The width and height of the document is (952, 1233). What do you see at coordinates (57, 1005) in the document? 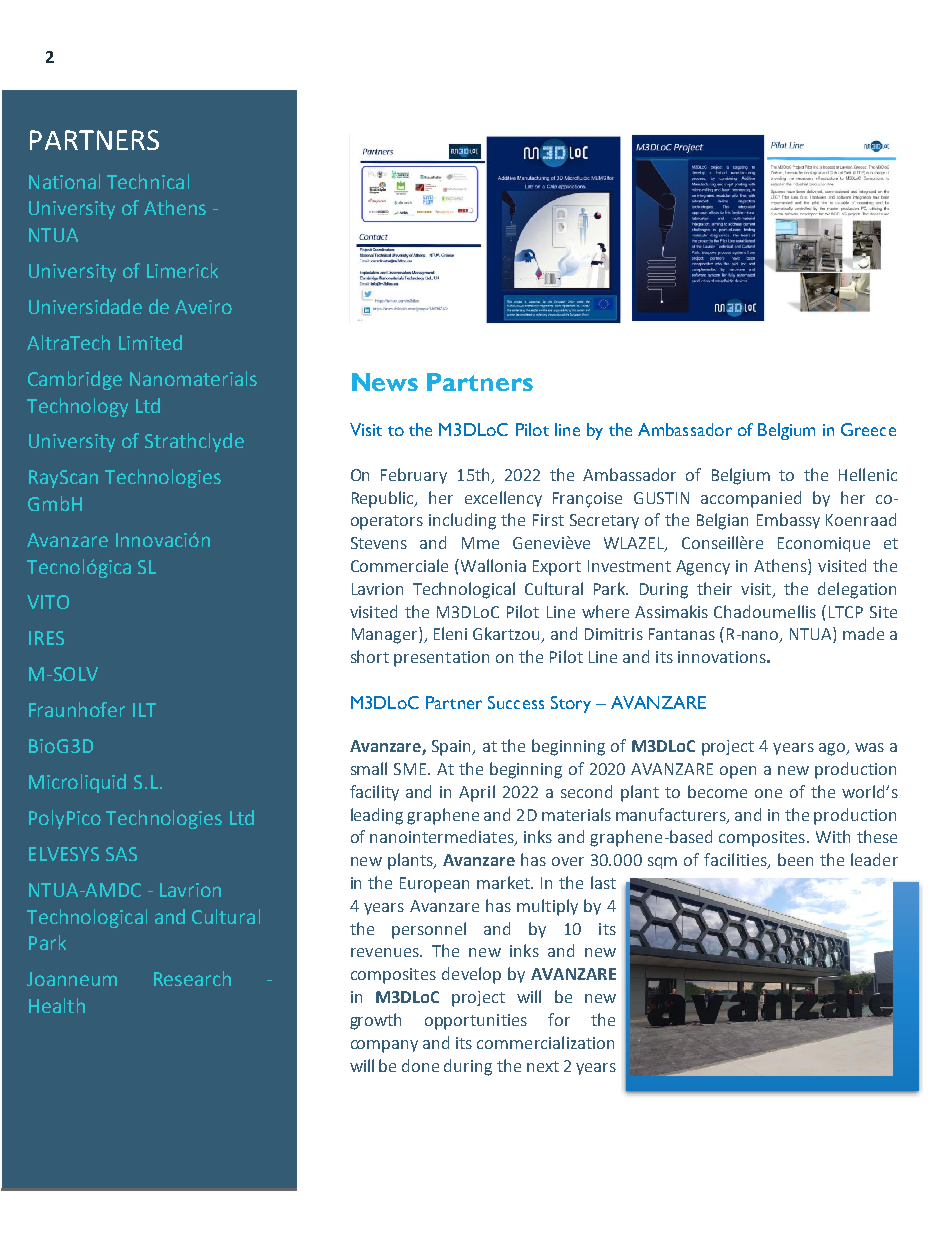
I see `Health` at bounding box center [57, 1005].
